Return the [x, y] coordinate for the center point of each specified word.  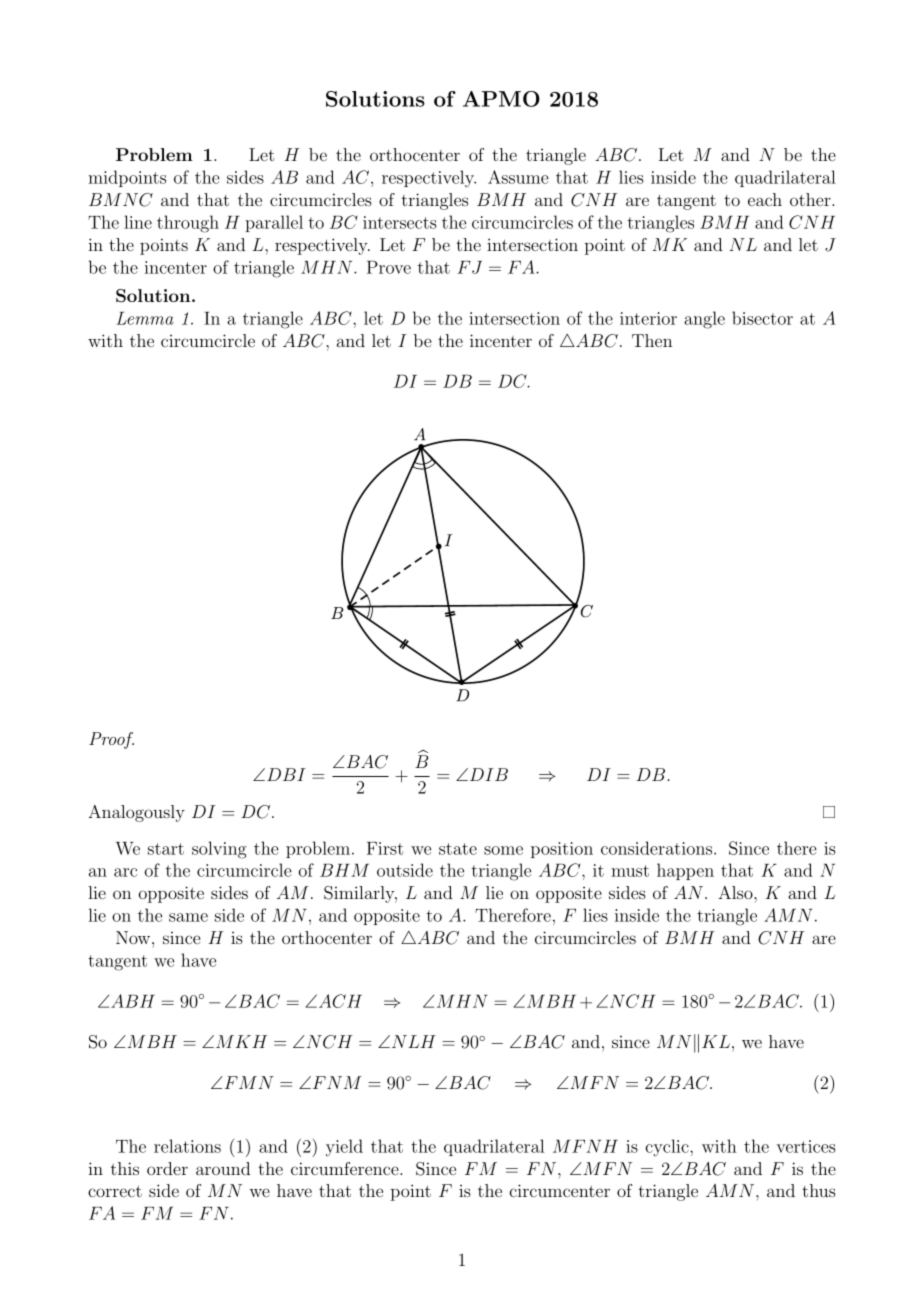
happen [685, 871]
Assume [518, 177]
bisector [762, 318]
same [188, 917]
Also [736, 892]
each [765, 199]
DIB [487, 774]
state [458, 849]
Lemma [145, 318]
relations [187, 1146]
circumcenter [560, 1190]
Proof [111, 740]
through [188, 224]
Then [652, 340]
